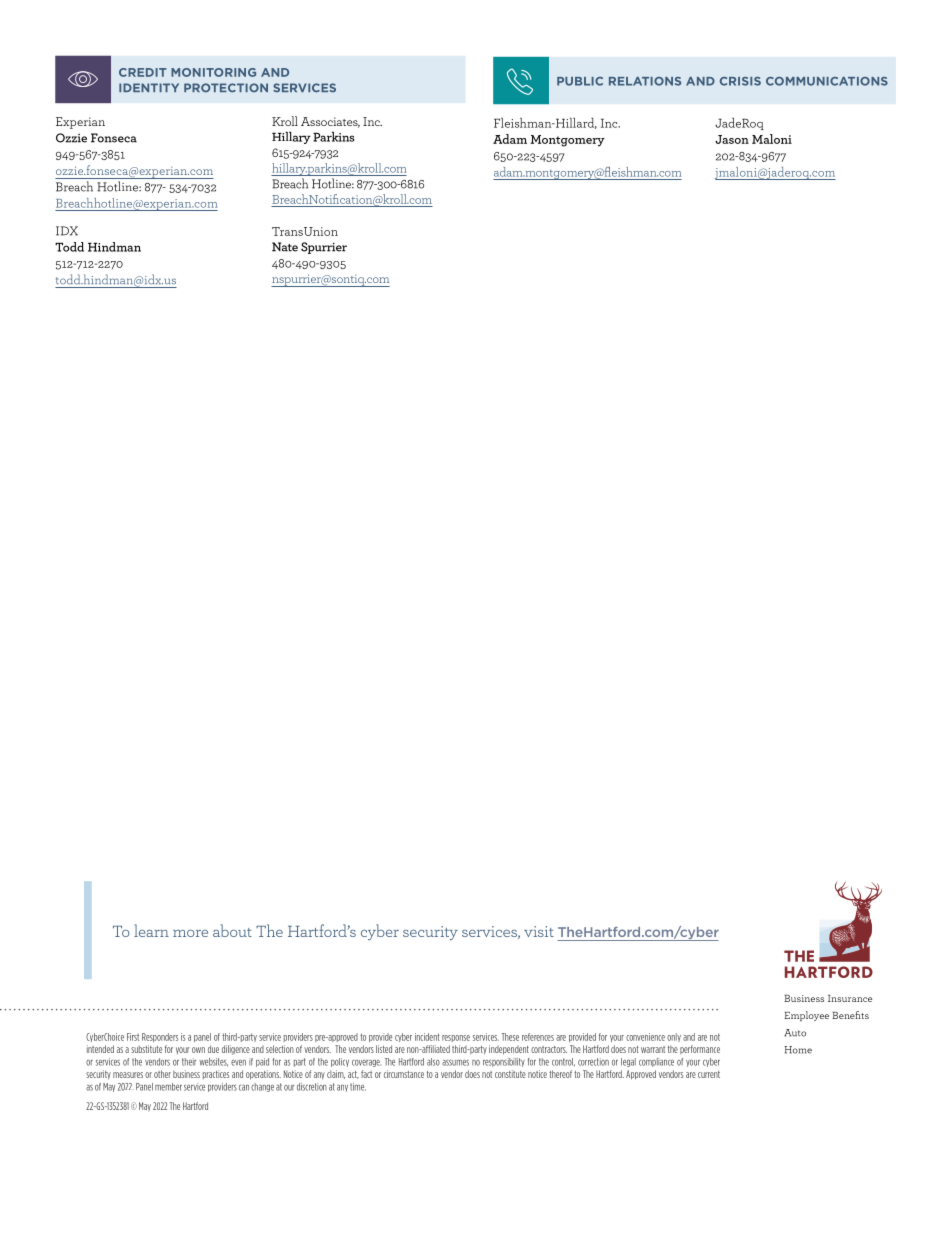  Describe the element at coordinates (850, 998) in the screenshot. I see `Insurance` at that location.
